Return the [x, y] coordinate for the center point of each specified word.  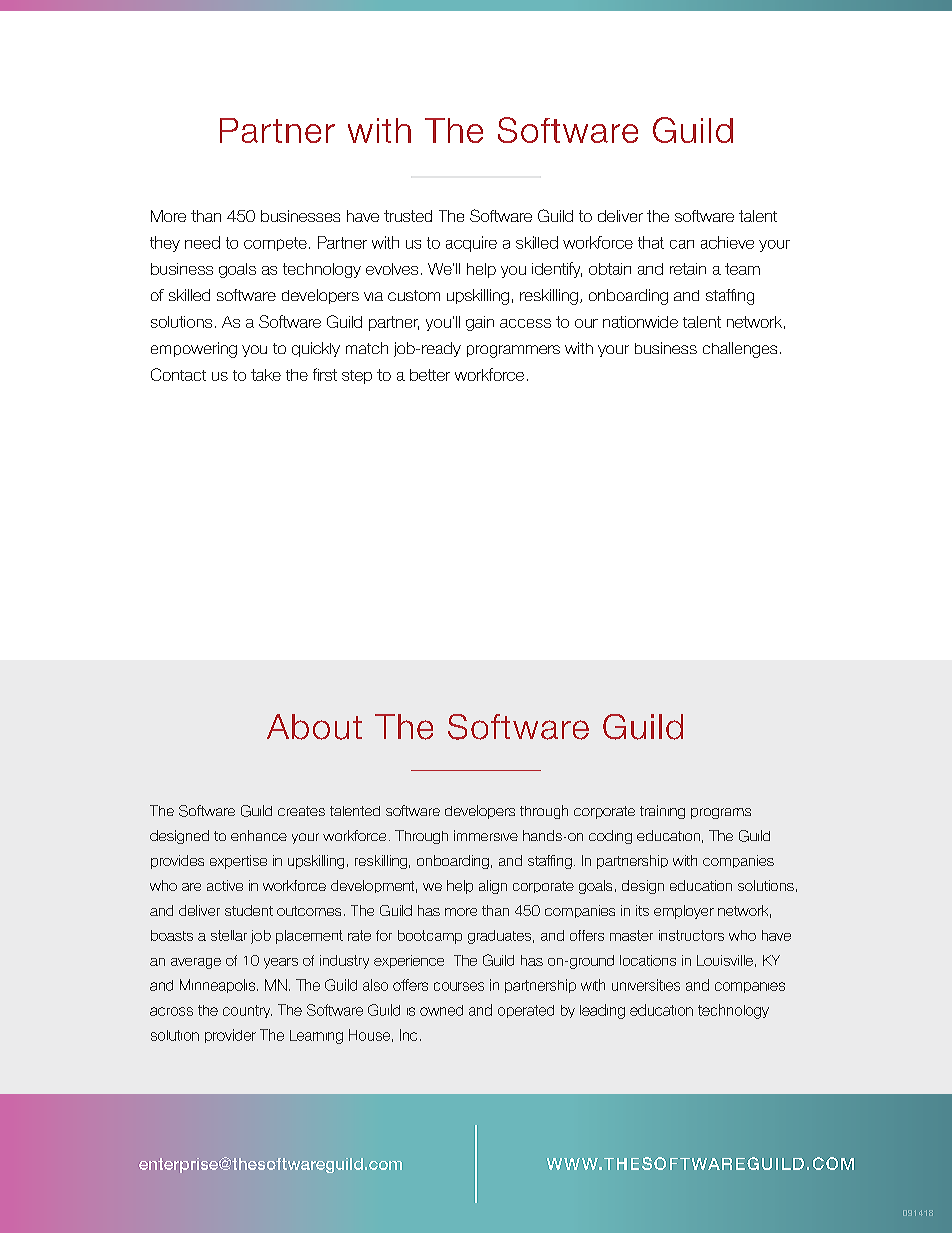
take [266, 375]
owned [441, 1010]
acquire [471, 244]
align [493, 887]
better [430, 375]
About [314, 727]
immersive [486, 835]
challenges [740, 350]
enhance [259, 835]
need [202, 242]
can [682, 244]
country [247, 1011]
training [662, 812]
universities [646, 985]
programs [721, 813]
